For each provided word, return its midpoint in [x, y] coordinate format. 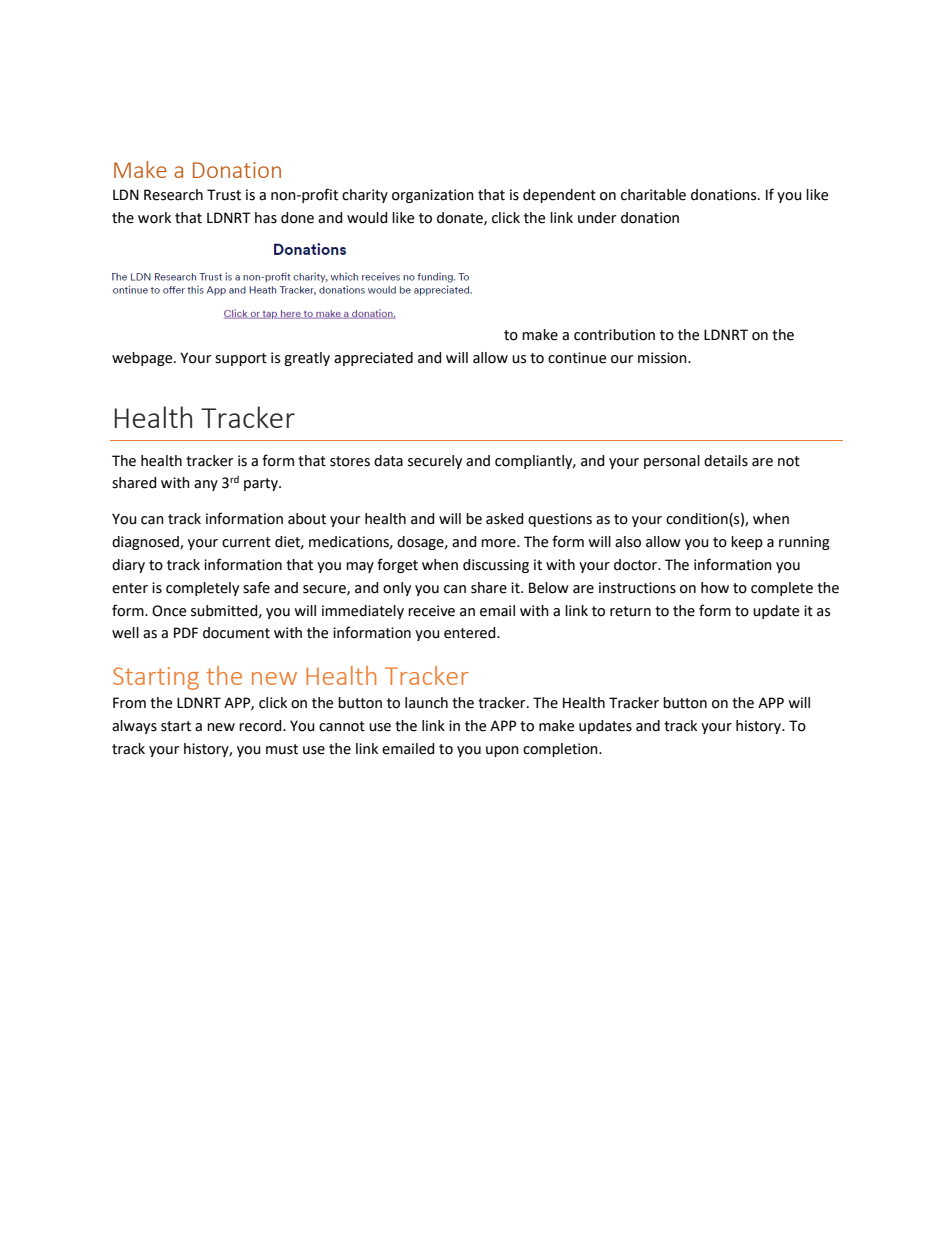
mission [663, 358]
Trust [224, 195]
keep [747, 543]
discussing [496, 566]
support [241, 359]
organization [433, 196]
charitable [653, 195]
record [261, 726]
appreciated [373, 359]
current [246, 542]
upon [502, 751]
